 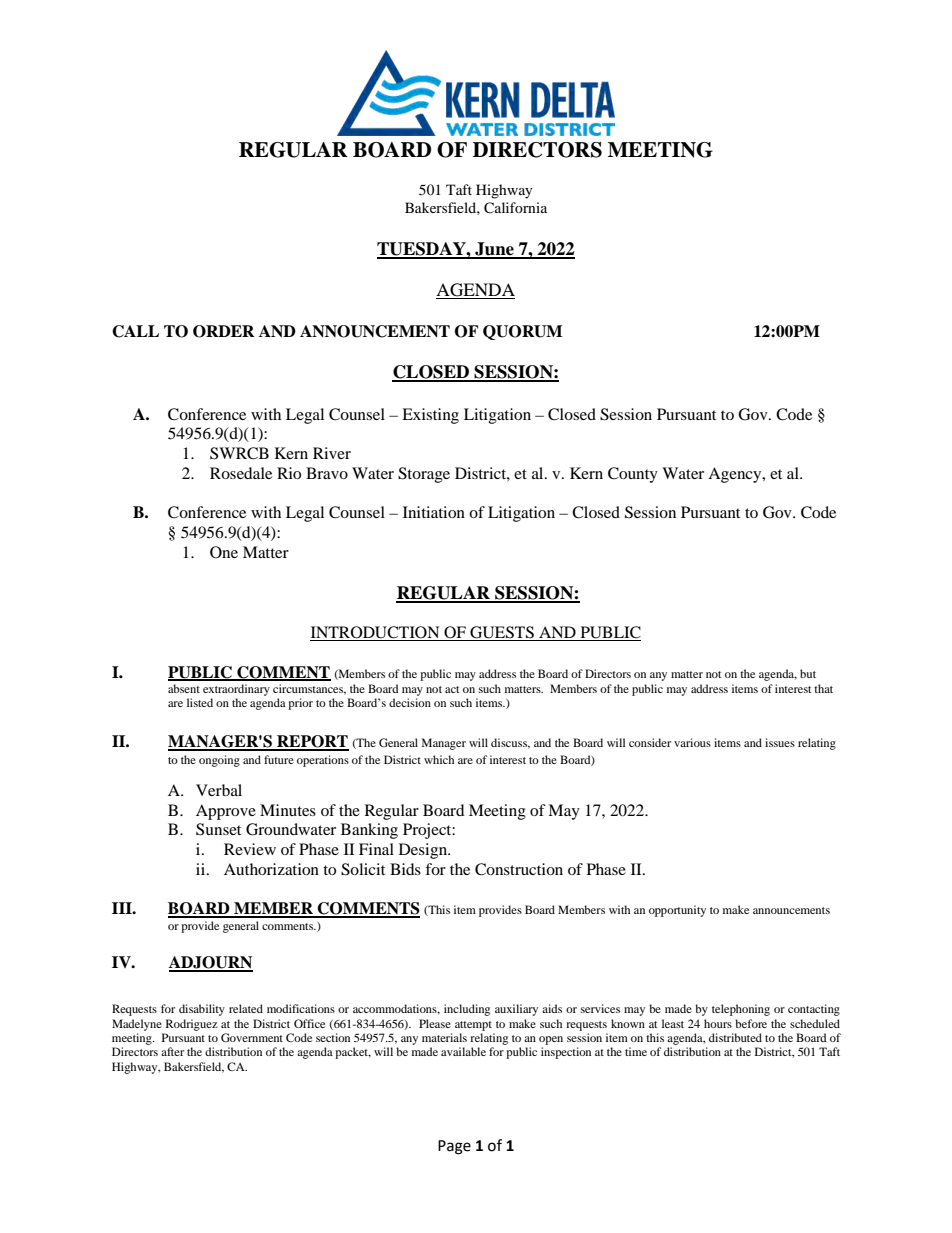 I want to click on after, so click(x=172, y=1051).
